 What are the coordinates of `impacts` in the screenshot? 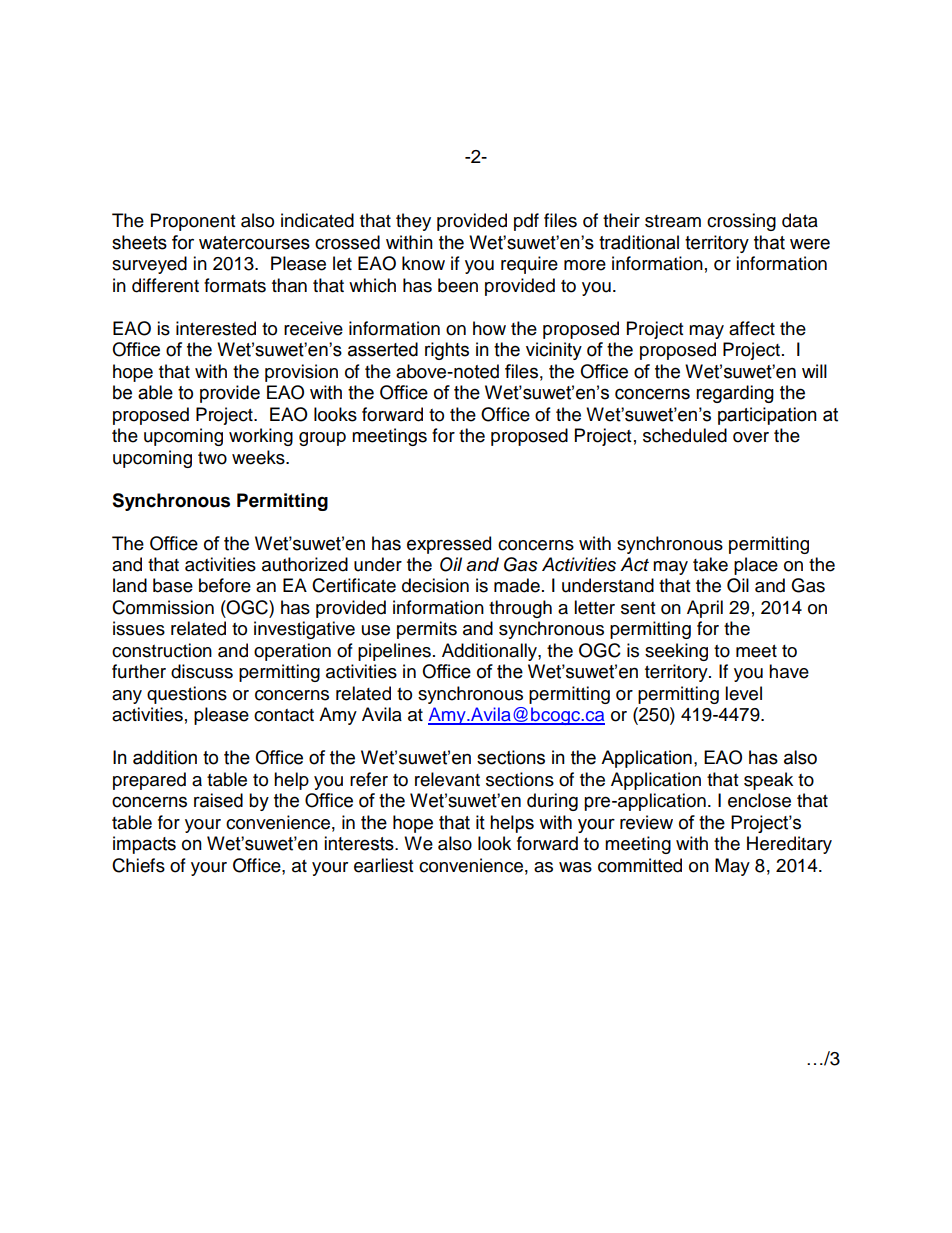 It's located at (144, 845).
